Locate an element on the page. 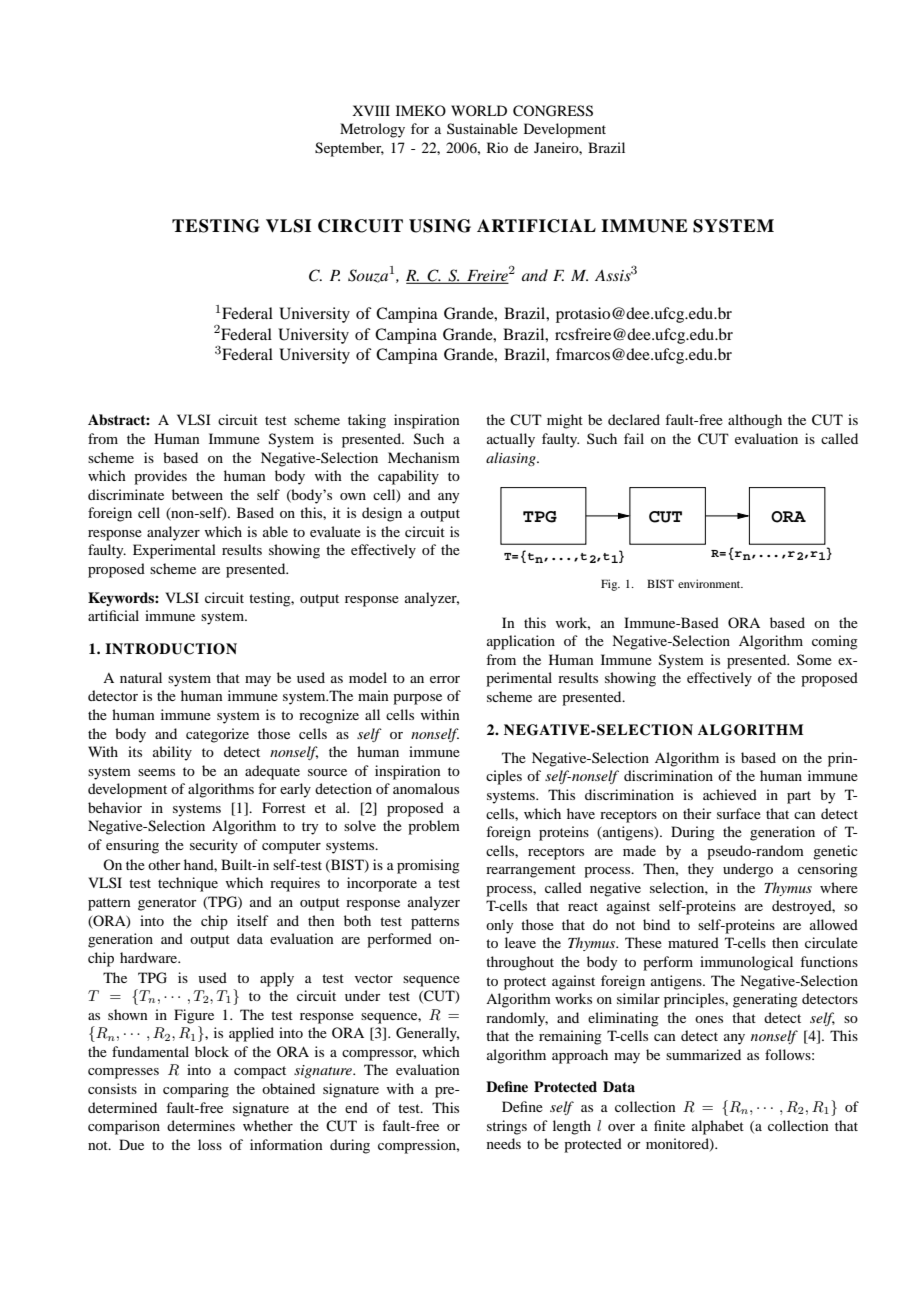 This page has height=1308, width=924. Rio is located at coordinates (497, 147).
